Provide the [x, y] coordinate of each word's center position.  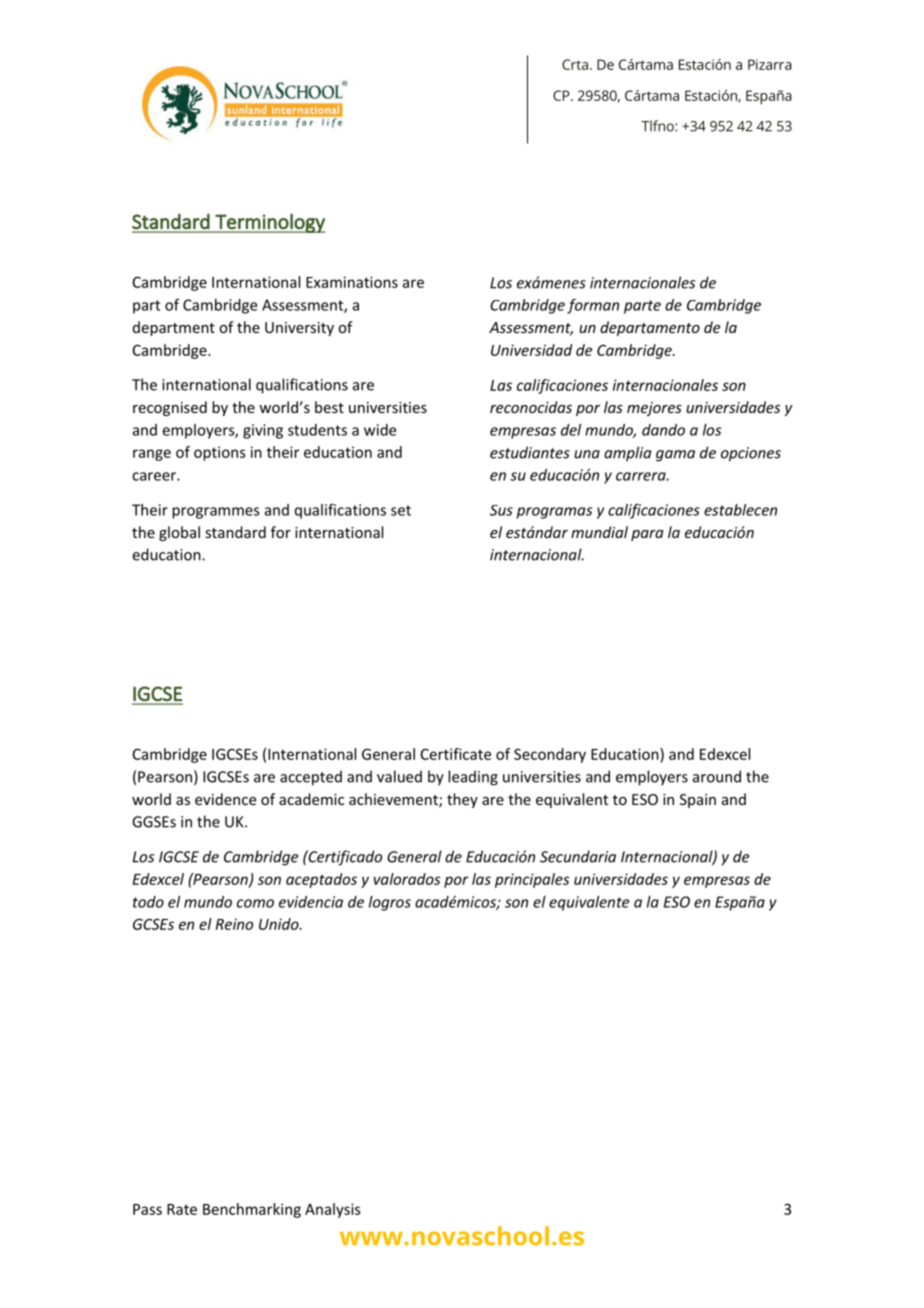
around [717, 776]
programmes [216, 513]
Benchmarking [252, 1210]
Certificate [456, 754]
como [255, 903]
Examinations [352, 282]
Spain [698, 801]
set [401, 510]
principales [532, 880]
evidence [225, 799]
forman [593, 306]
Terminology [269, 223]
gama [675, 456]
